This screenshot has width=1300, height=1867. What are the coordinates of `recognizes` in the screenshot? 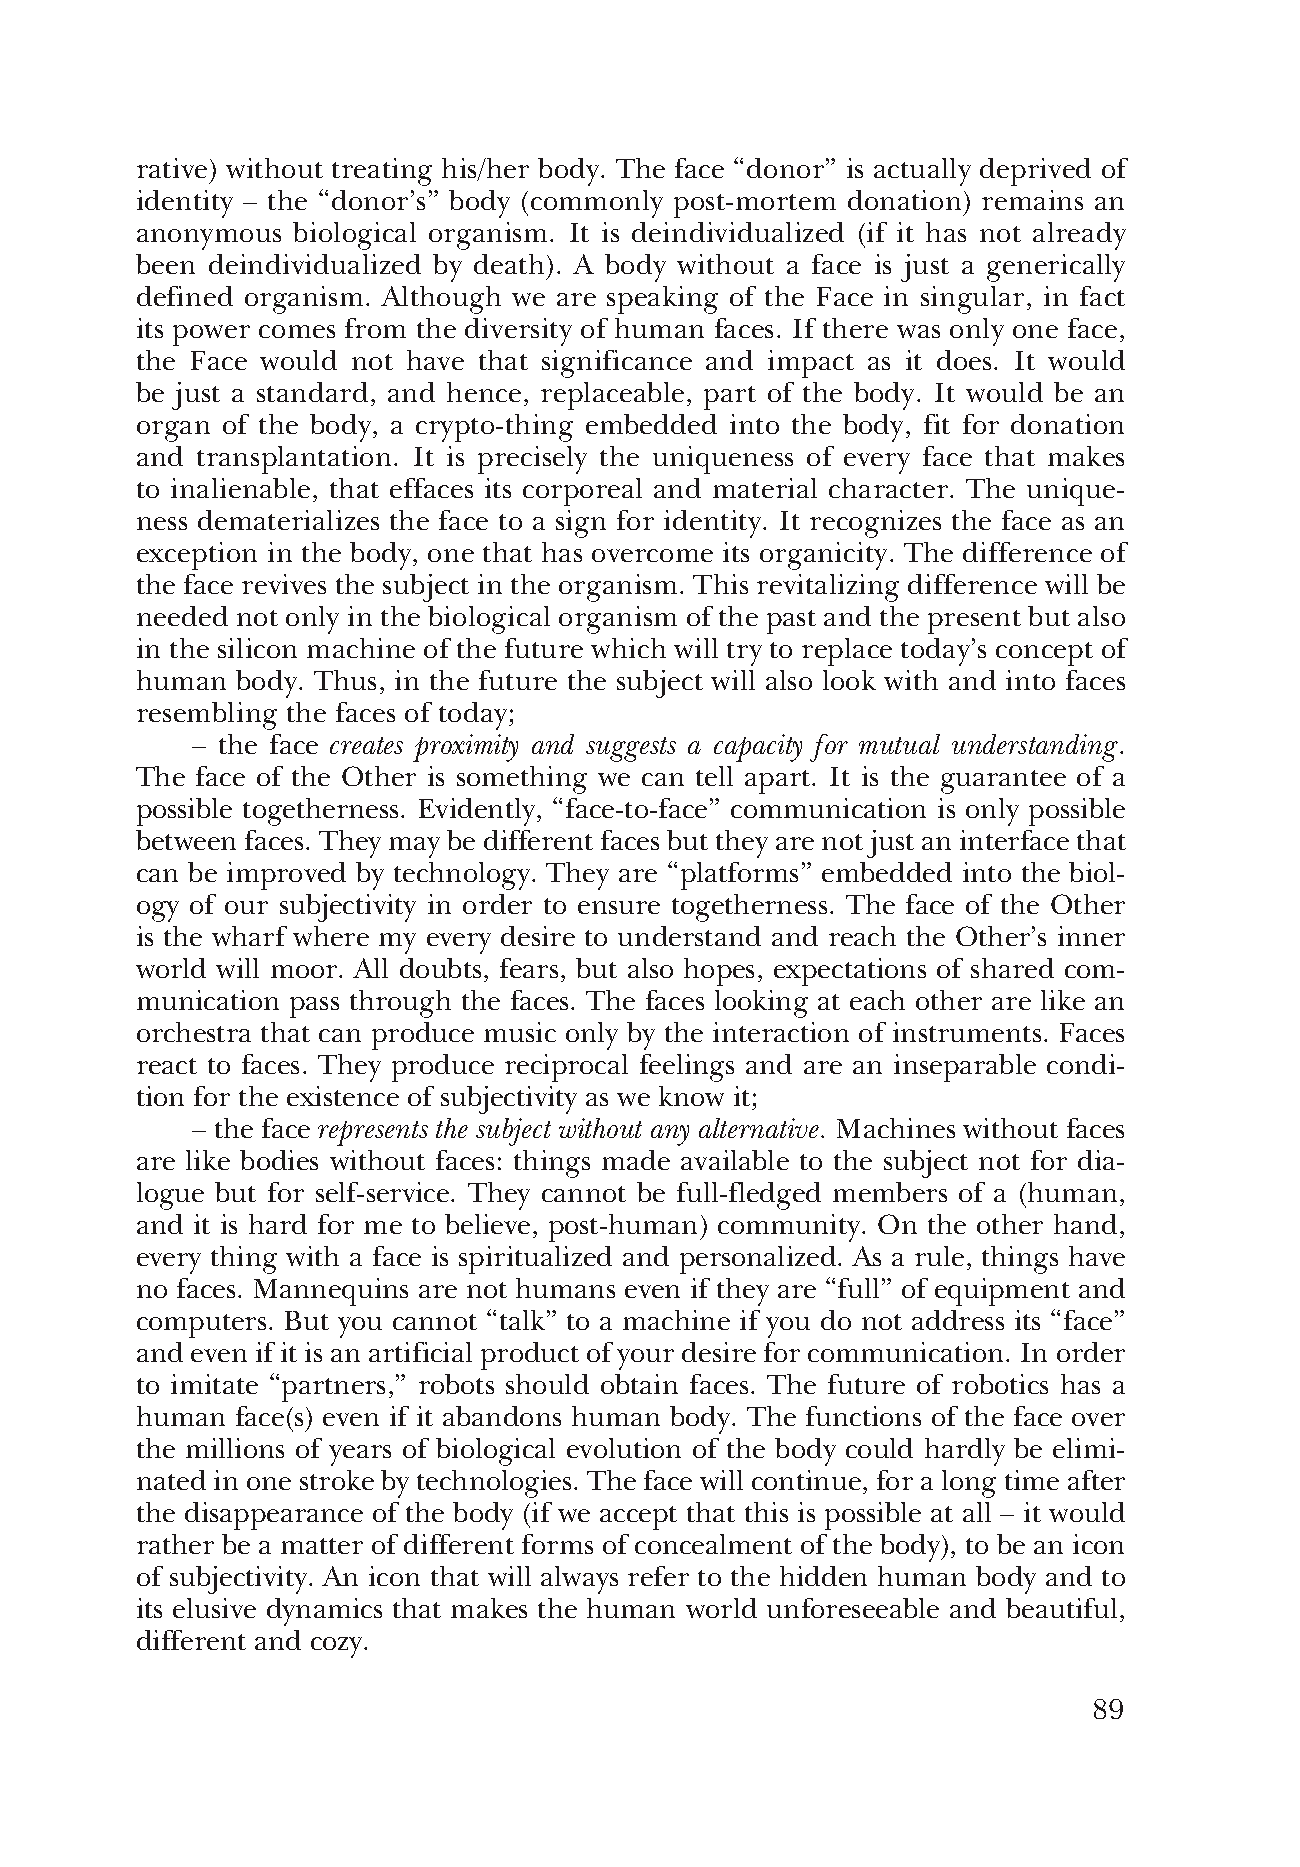 It's located at (875, 524).
